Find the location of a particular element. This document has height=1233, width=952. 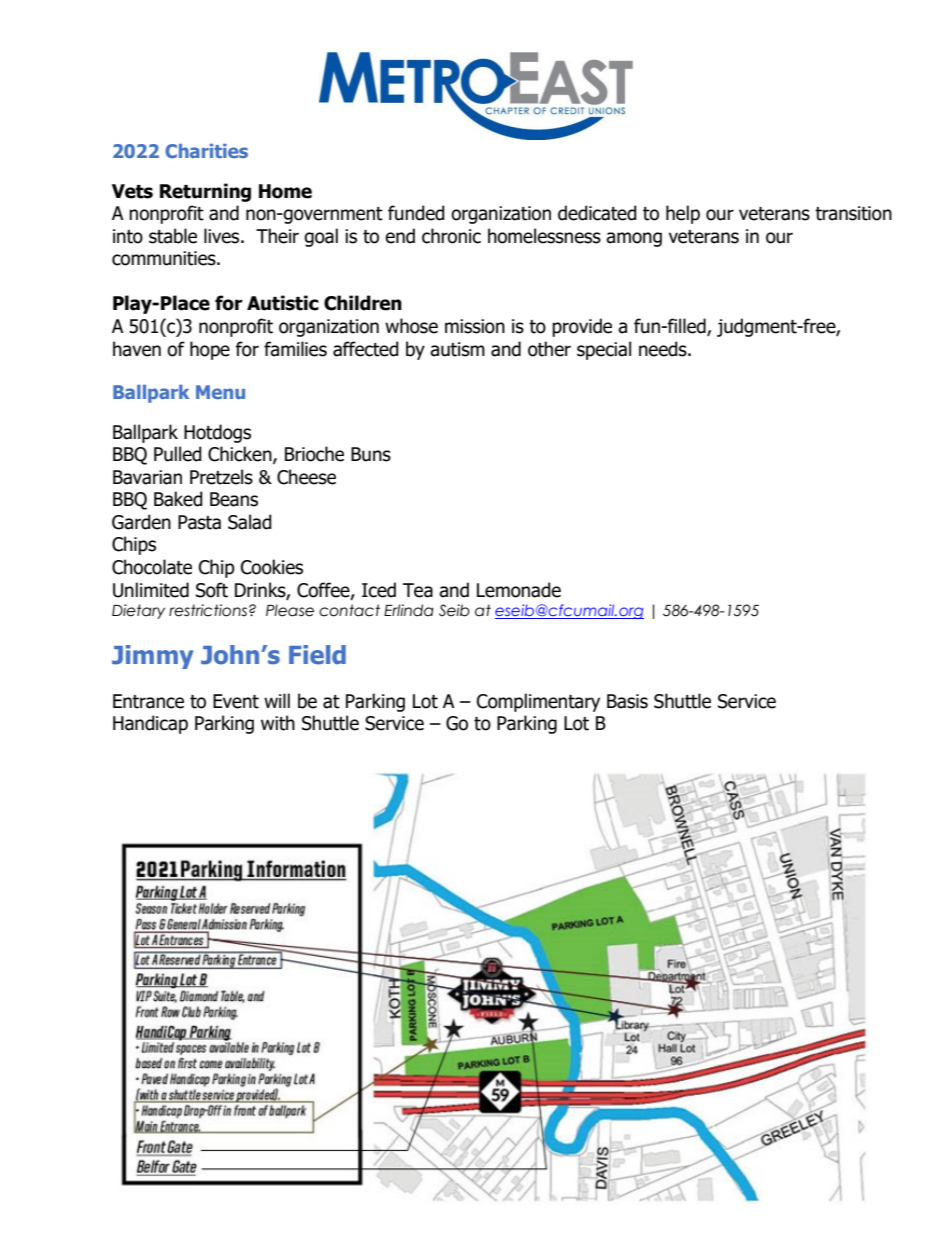

Event is located at coordinates (236, 701).
